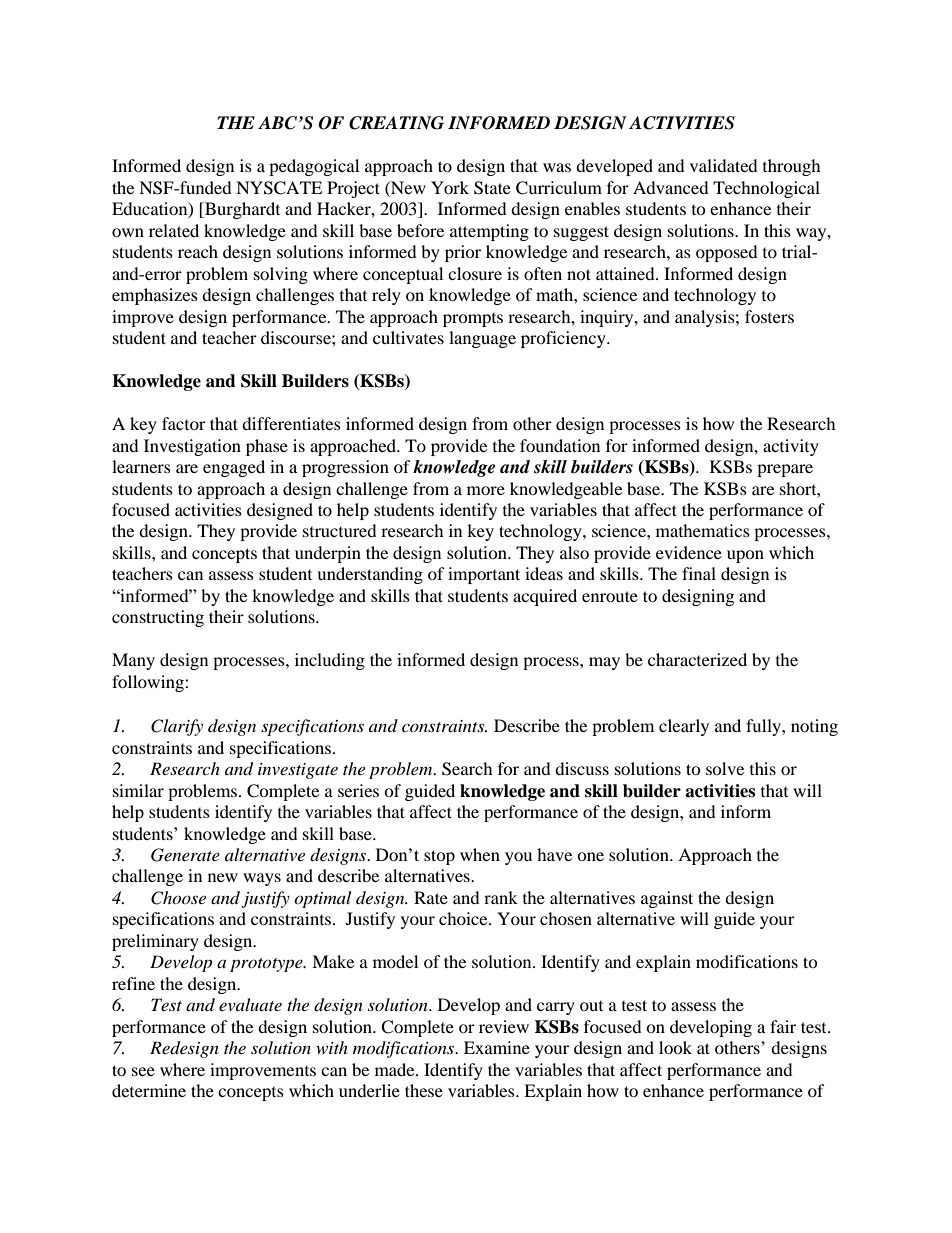  What do you see at coordinates (582, 768) in the screenshot?
I see `discuss` at bounding box center [582, 768].
